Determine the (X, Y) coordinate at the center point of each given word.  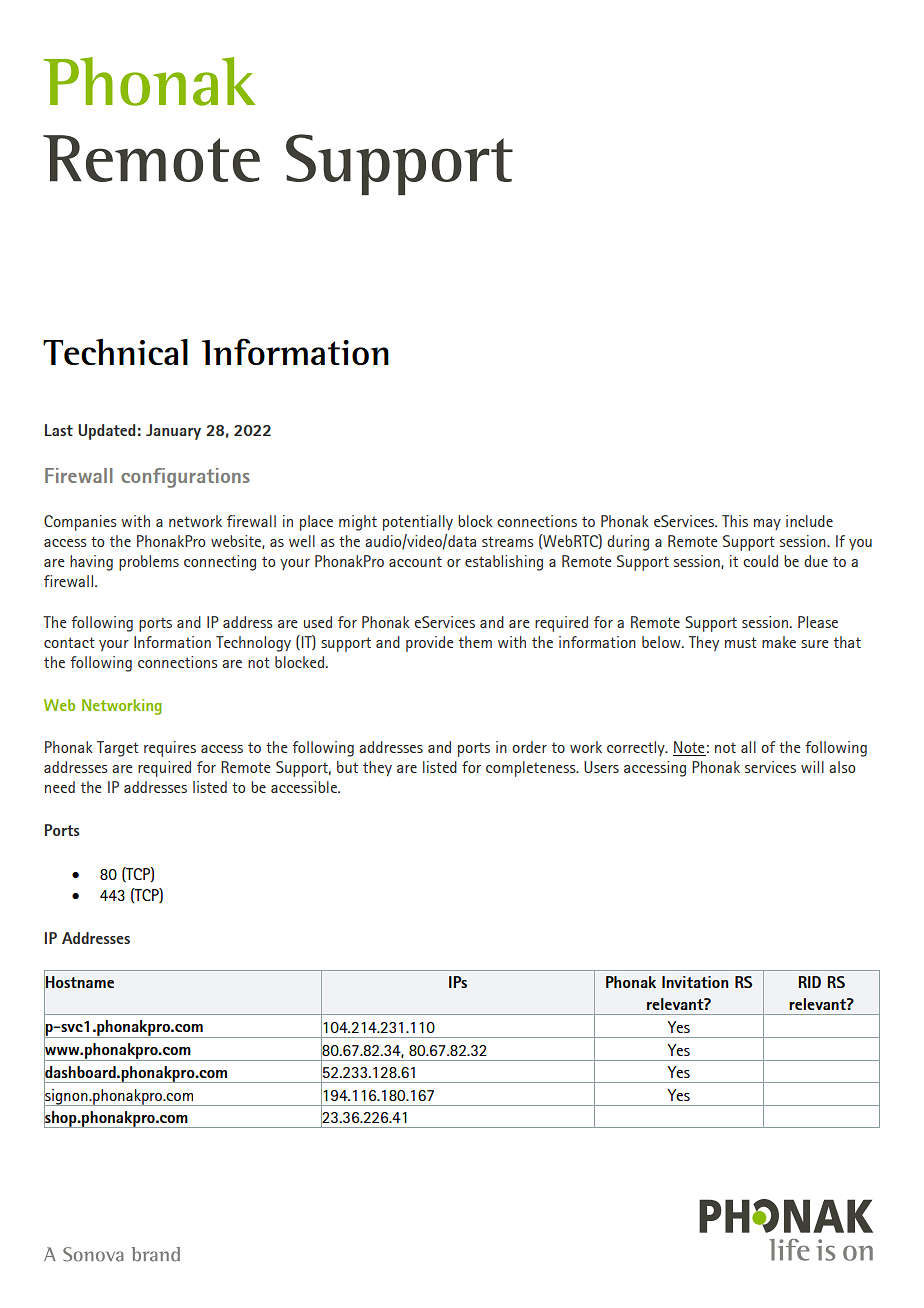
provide (430, 644)
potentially (418, 523)
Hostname (79, 982)
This (735, 521)
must (741, 642)
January (173, 432)
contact (69, 642)
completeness (532, 769)
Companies (80, 523)
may (767, 524)
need (60, 787)
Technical (115, 352)
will (812, 767)
